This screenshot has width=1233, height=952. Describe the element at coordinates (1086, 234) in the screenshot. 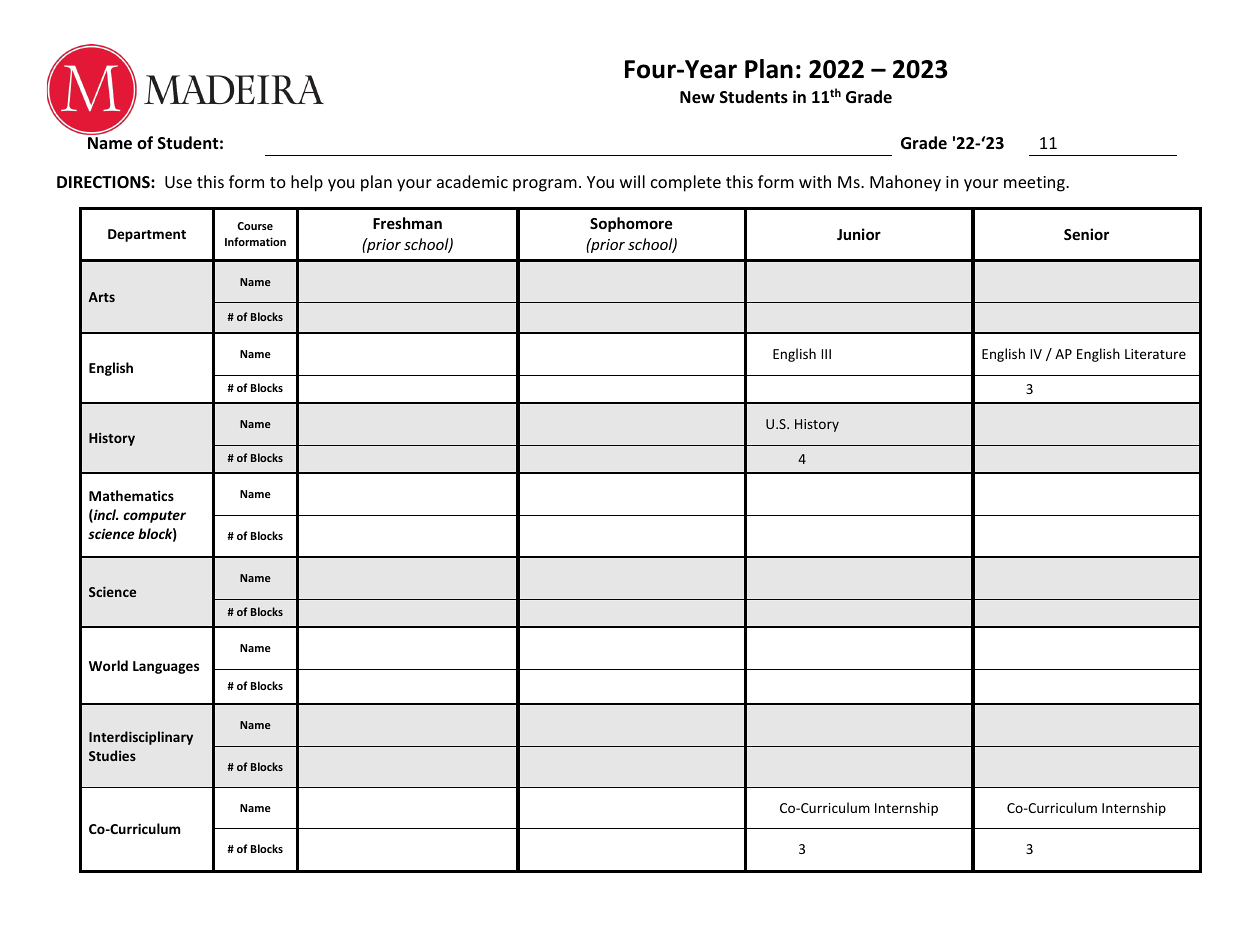

I see `Senior` at that location.
